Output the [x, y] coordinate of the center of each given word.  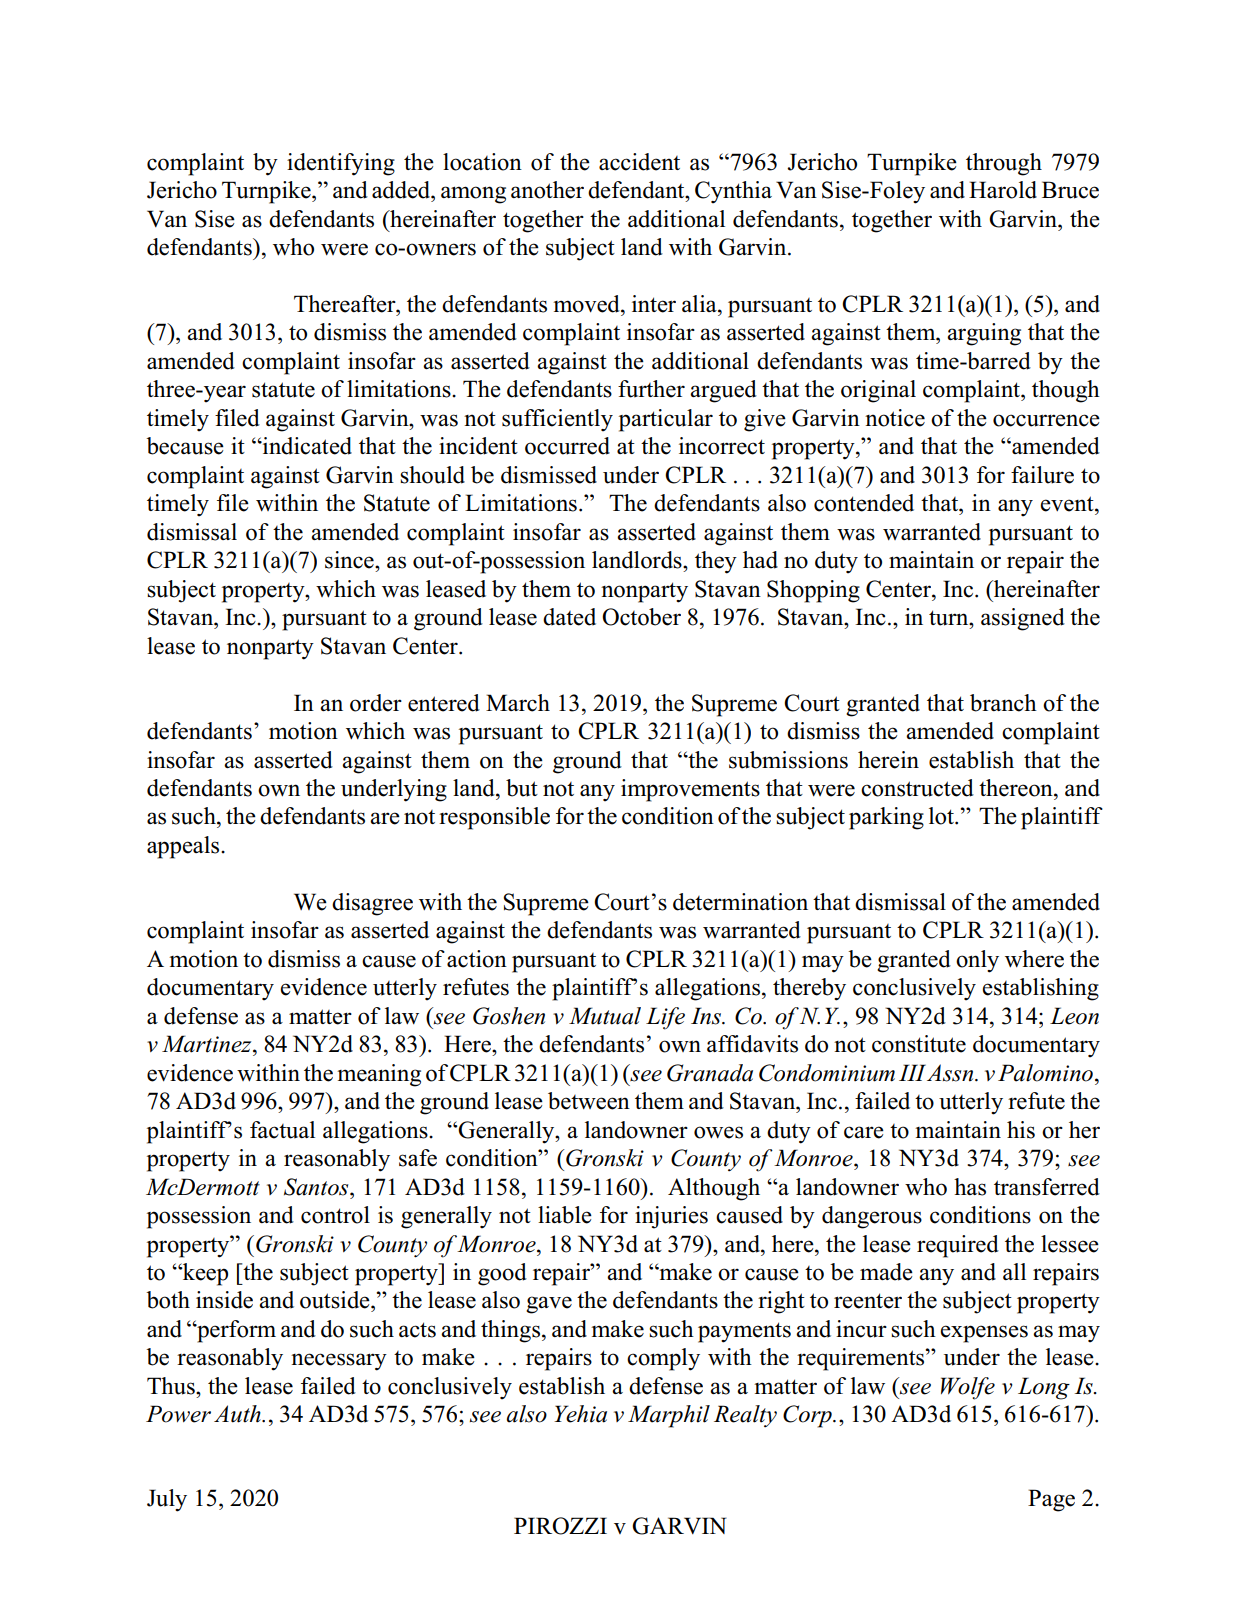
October [641, 617]
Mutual [605, 1016]
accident [639, 162]
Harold [1003, 190]
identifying [341, 164]
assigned [1023, 619]
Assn [951, 1073]
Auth [238, 1414]
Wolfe [968, 1388]
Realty [745, 1416]
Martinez [208, 1044]
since [350, 560]
